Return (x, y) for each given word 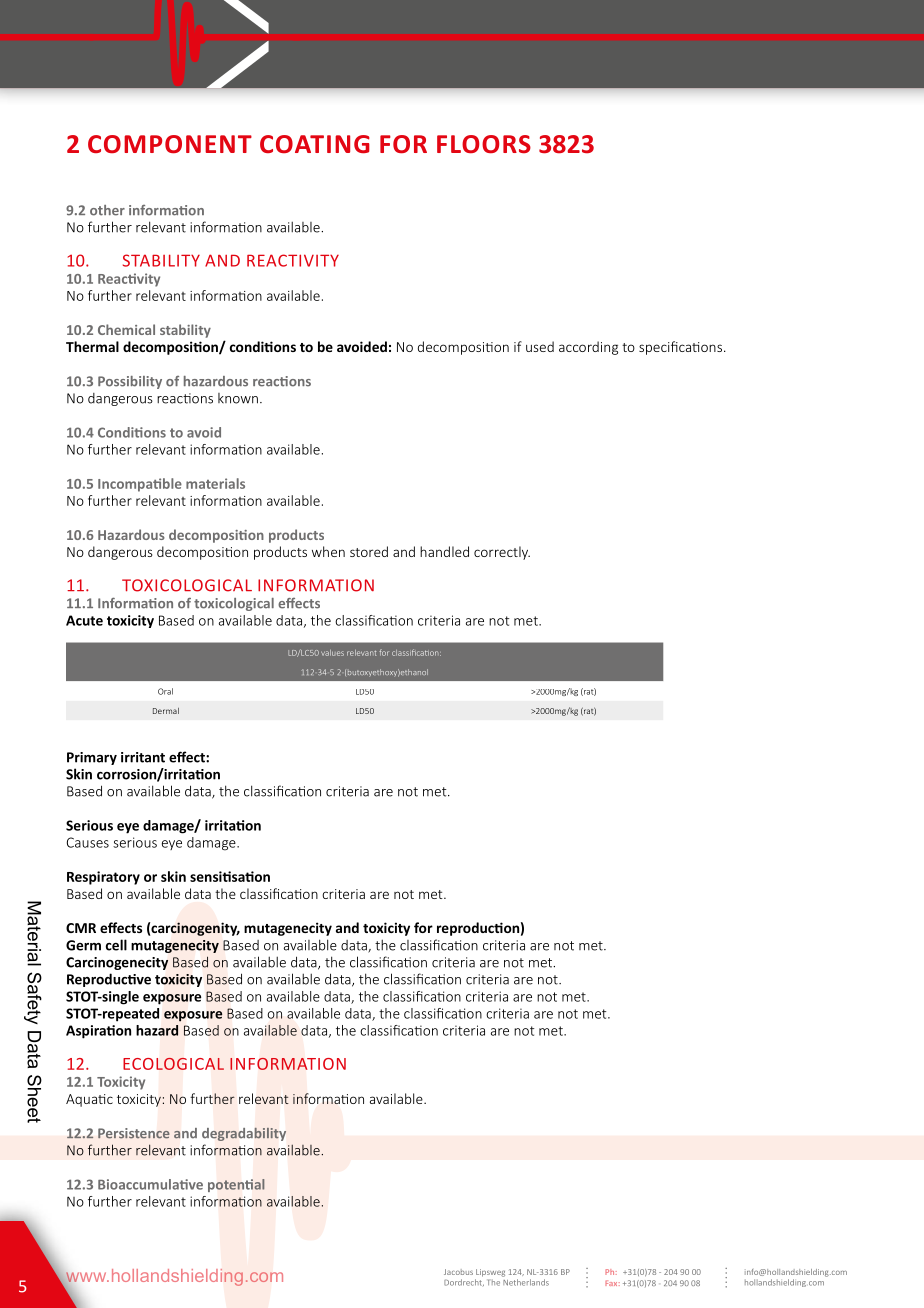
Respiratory (103, 878)
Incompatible (140, 485)
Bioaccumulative (150, 1184)
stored (369, 551)
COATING (315, 144)
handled (444, 551)
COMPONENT (170, 144)
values (332, 653)
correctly (502, 553)
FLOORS (484, 144)
